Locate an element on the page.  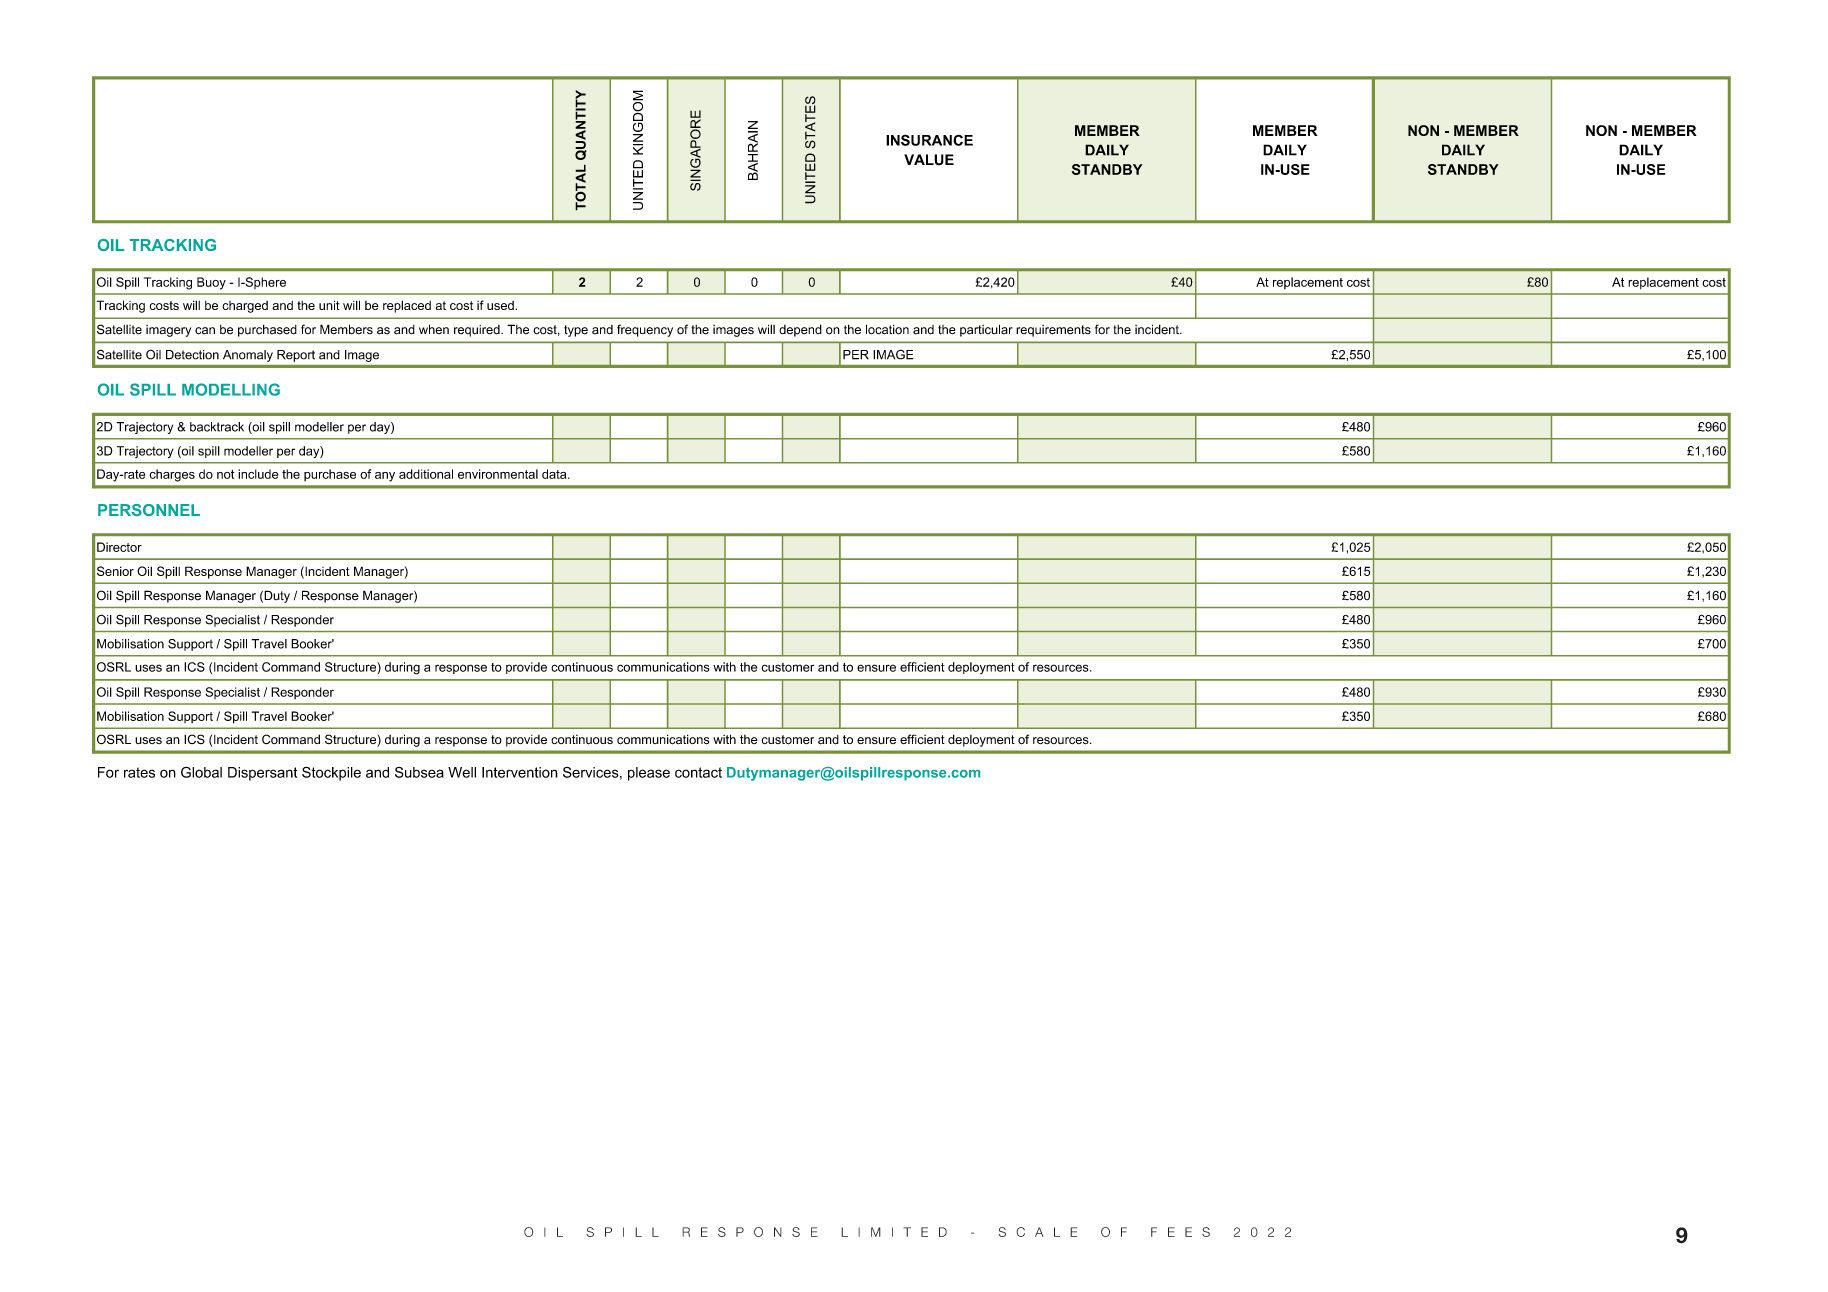
Global is located at coordinates (201, 772).
